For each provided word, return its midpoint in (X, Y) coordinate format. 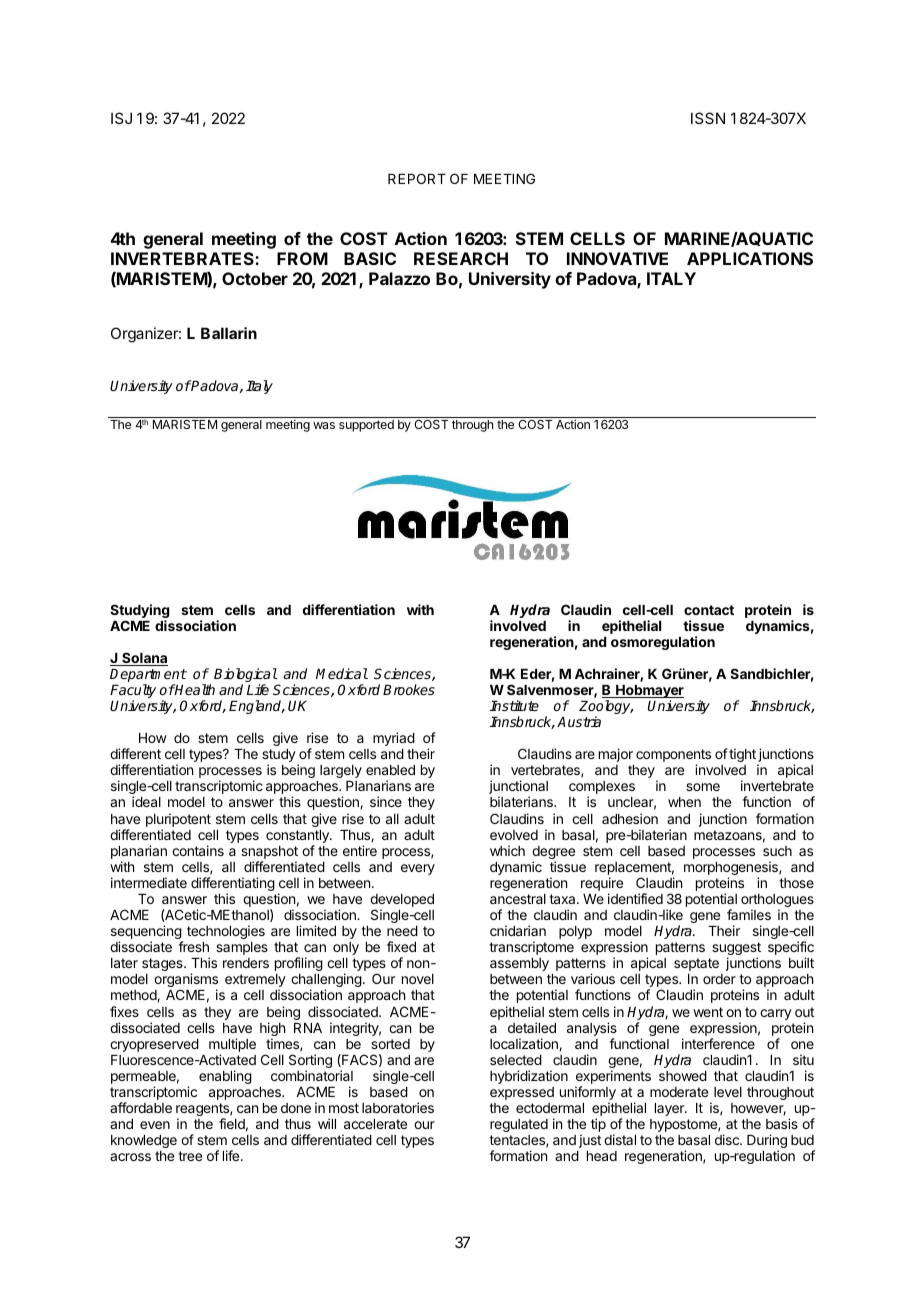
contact (709, 610)
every (418, 869)
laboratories (398, 1107)
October (255, 278)
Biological (246, 676)
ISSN (708, 118)
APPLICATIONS (750, 258)
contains (198, 850)
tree (190, 1156)
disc (728, 1139)
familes (749, 914)
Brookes (409, 689)
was (324, 425)
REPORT (417, 178)
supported (366, 426)
